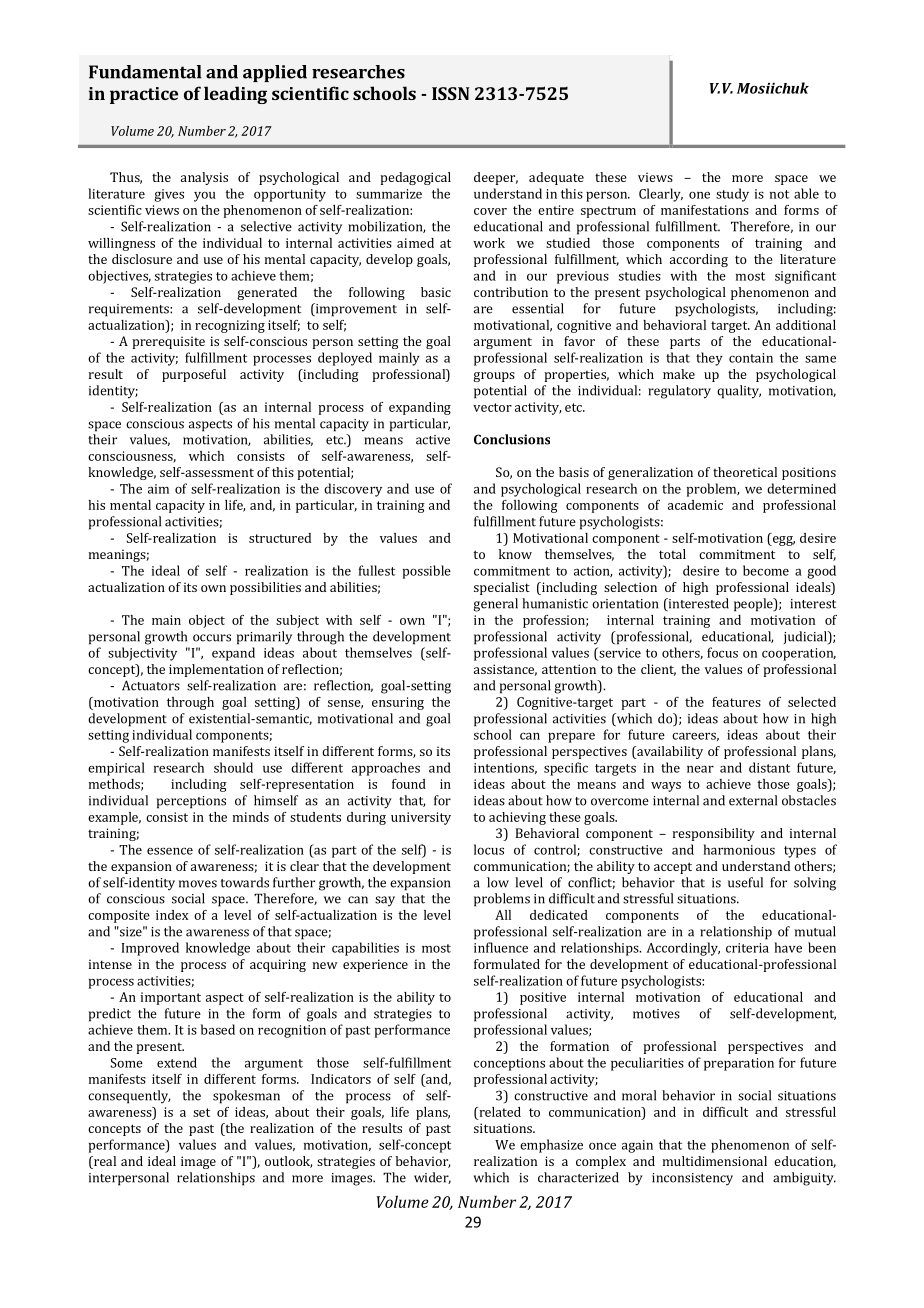 The image size is (924, 1308). Describe the element at coordinates (754, 605) in the image. I see `people` at that location.
